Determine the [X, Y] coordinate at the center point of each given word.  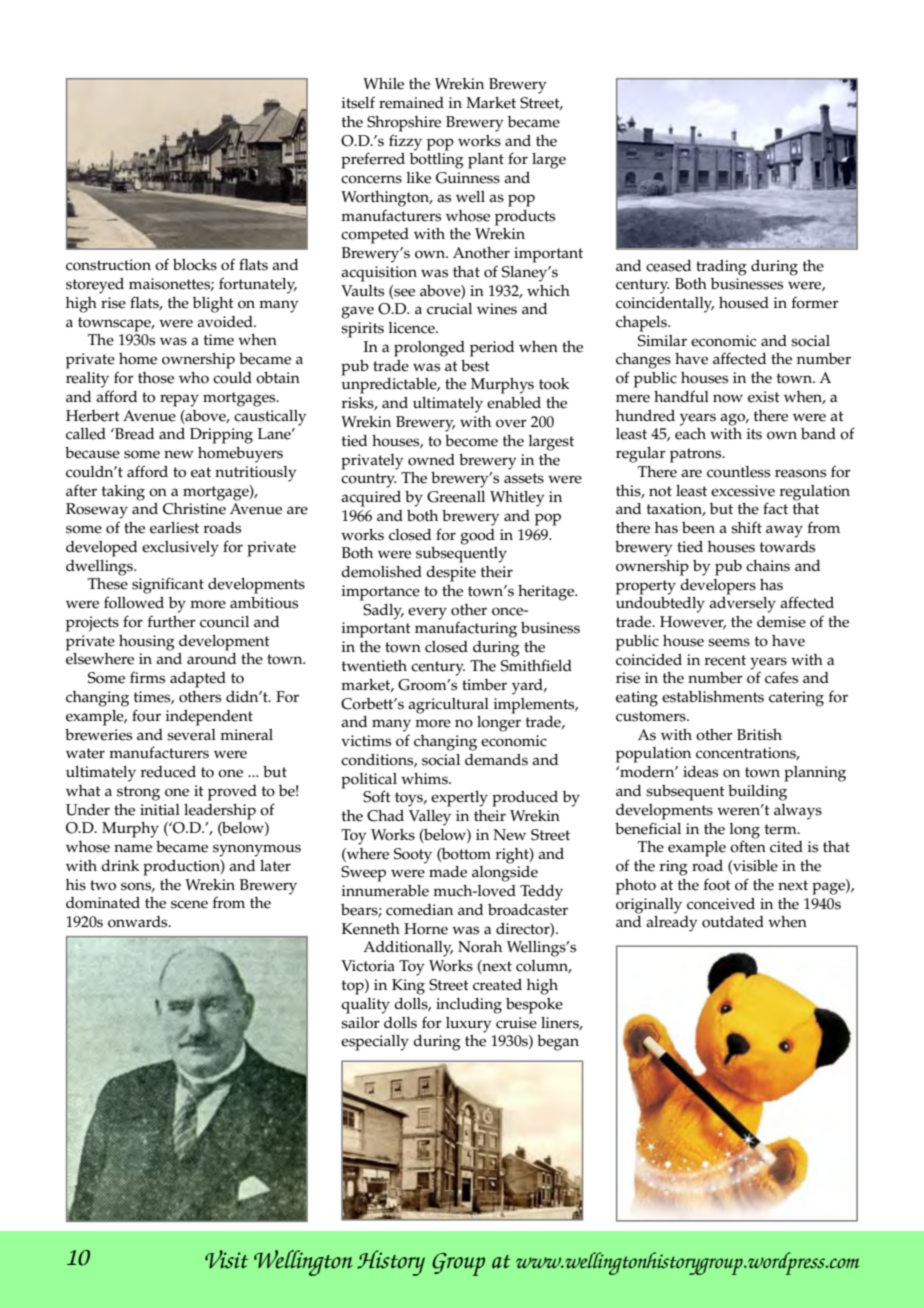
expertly [459, 799]
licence [413, 328]
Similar [662, 341]
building [757, 793]
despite [451, 574]
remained [411, 103]
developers [718, 587]
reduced [168, 772]
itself [358, 102]
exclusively [180, 549]
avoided [226, 322]
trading [721, 268]
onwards [139, 922]
